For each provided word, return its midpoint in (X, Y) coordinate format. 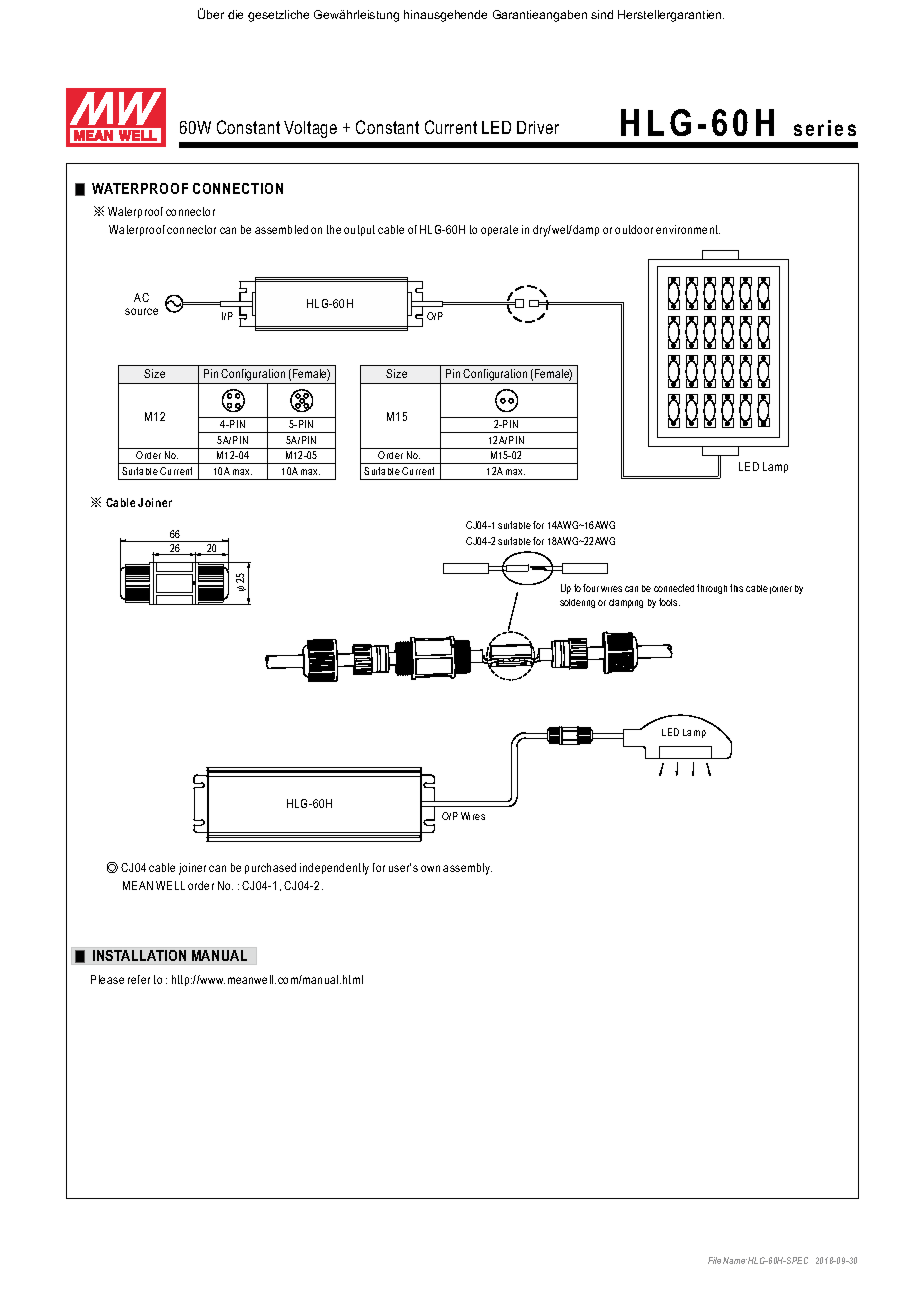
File (714, 1260)
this (736, 588)
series (825, 128)
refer (139, 979)
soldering (577, 603)
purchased (270, 868)
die (235, 14)
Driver (538, 127)
